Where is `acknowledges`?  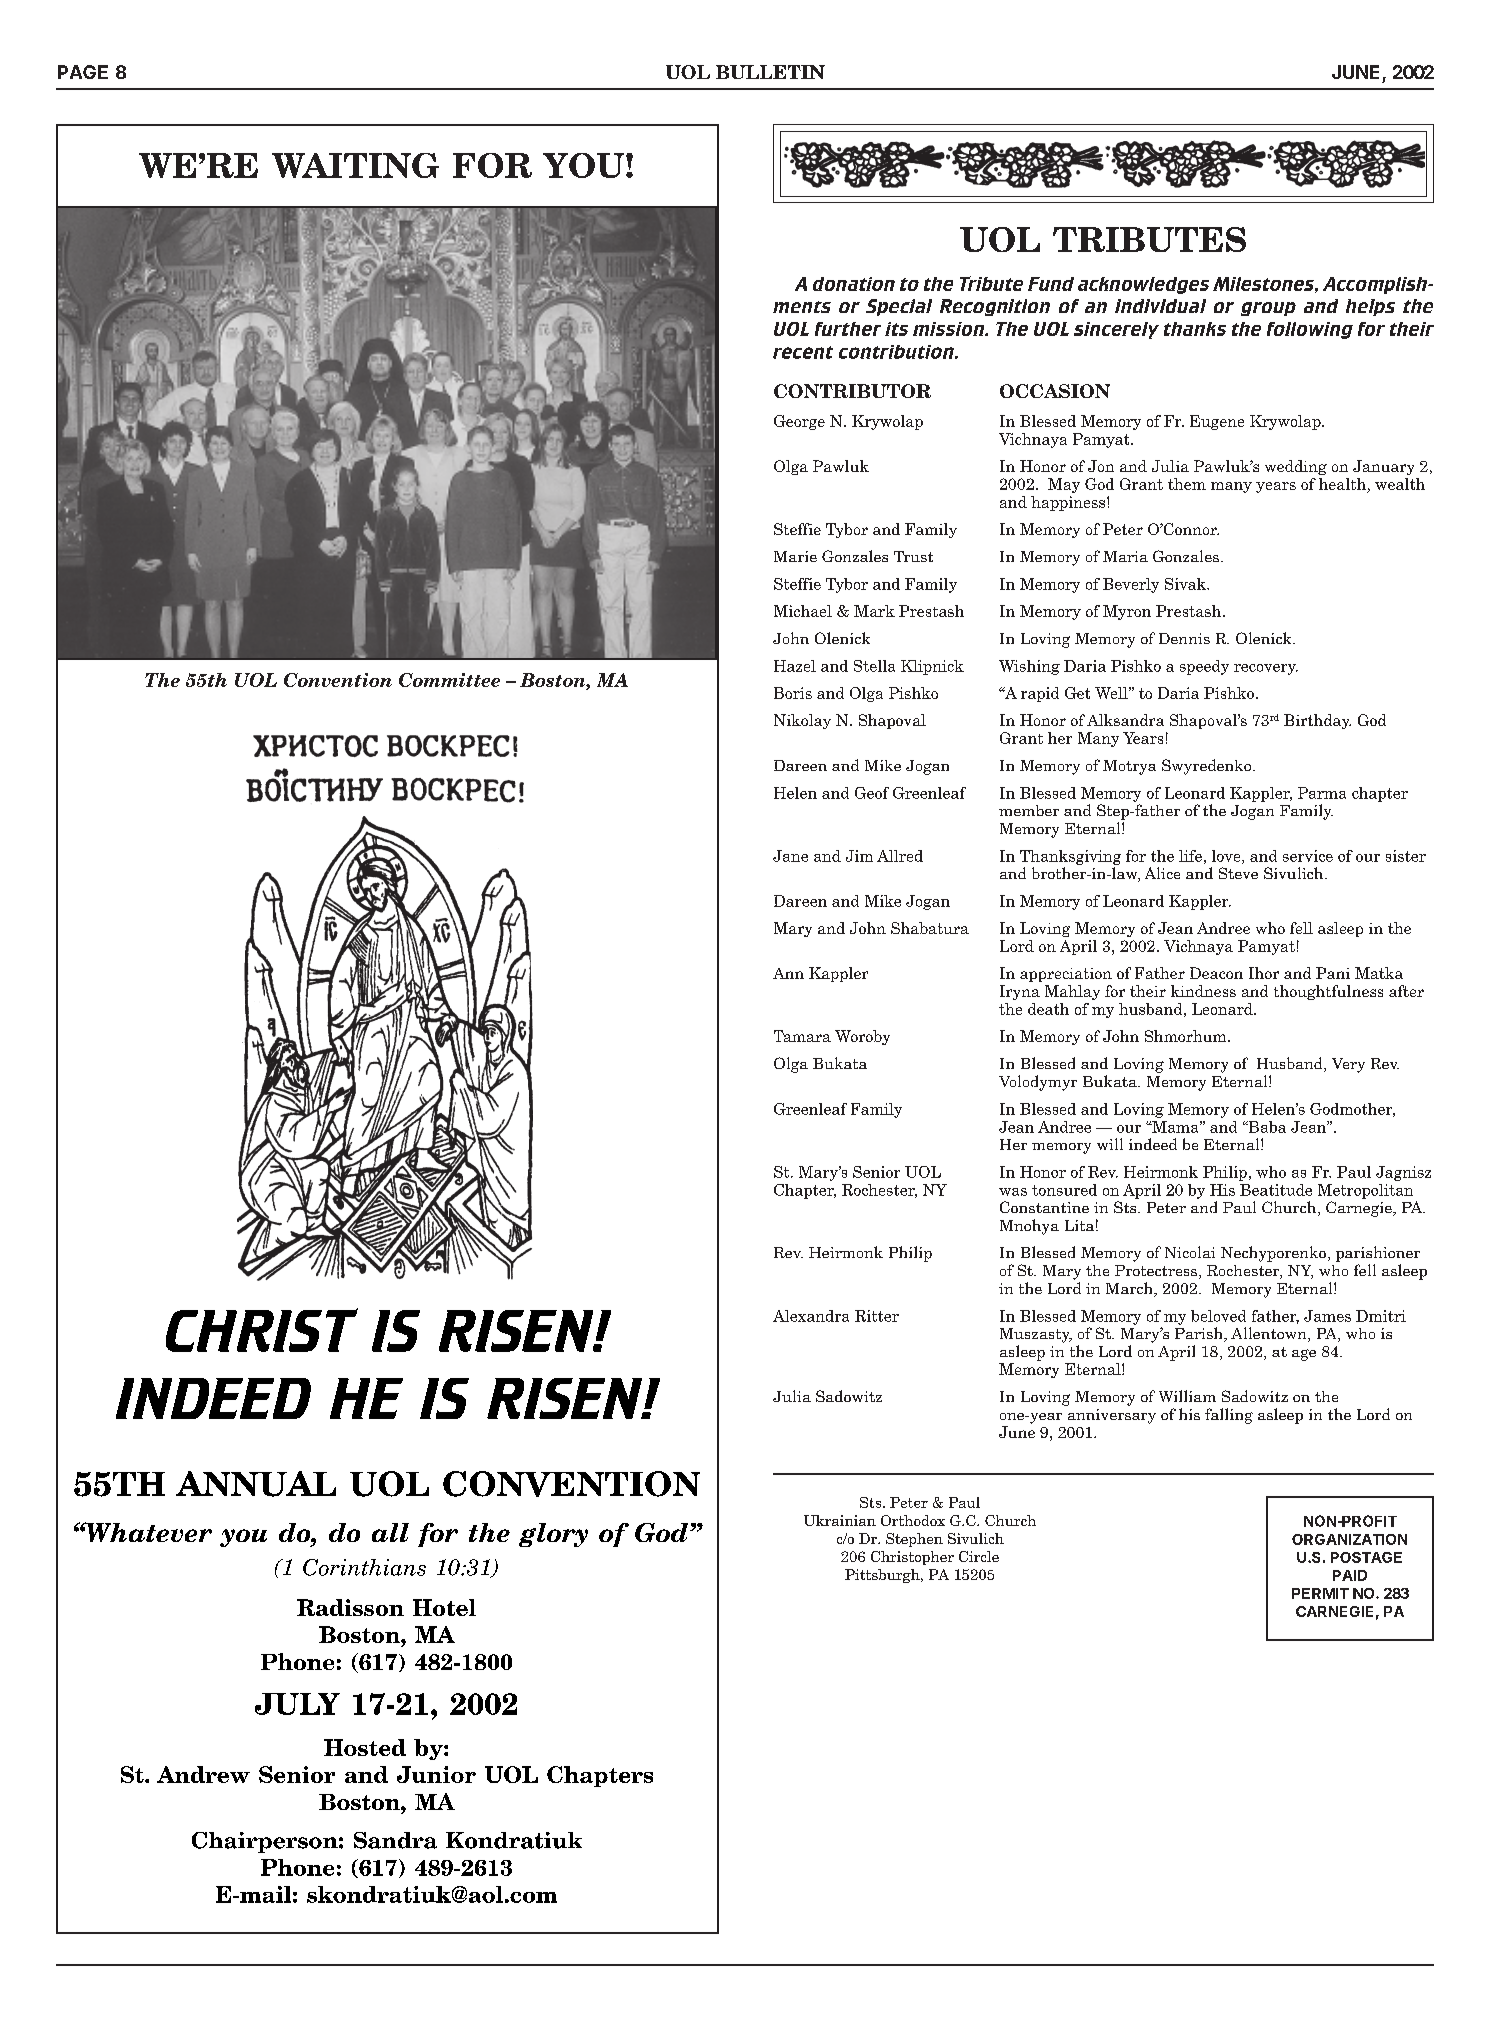 acknowledges is located at coordinates (1143, 285).
